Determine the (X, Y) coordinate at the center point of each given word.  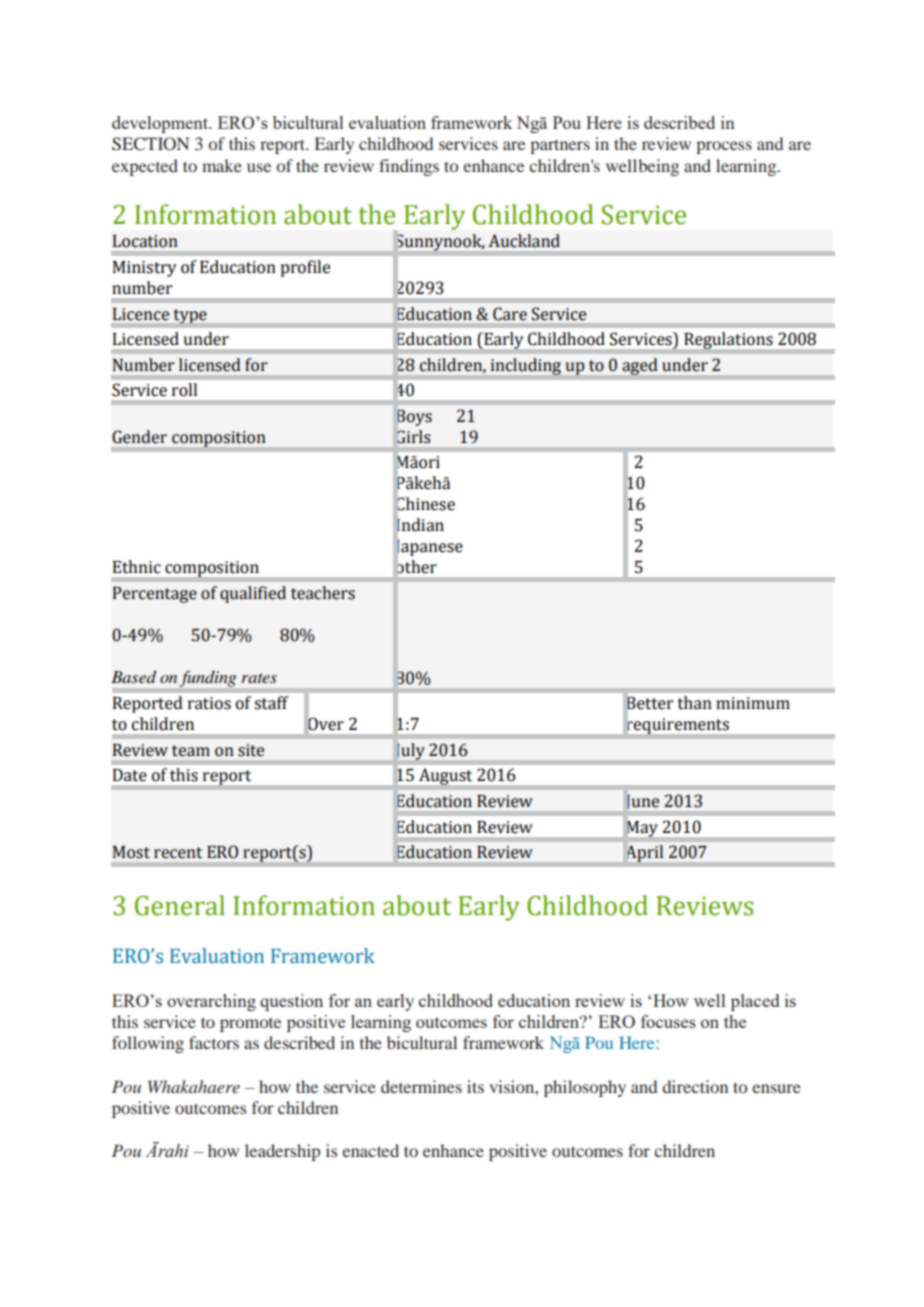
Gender (139, 437)
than (695, 703)
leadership (282, 1152)
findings (409, 167)
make (222, 165)
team (191, 751)
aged (639, 366)
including (526, 366)
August (445, 776)
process (724, 147)
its (475, 1086)
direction (695, 1086)
